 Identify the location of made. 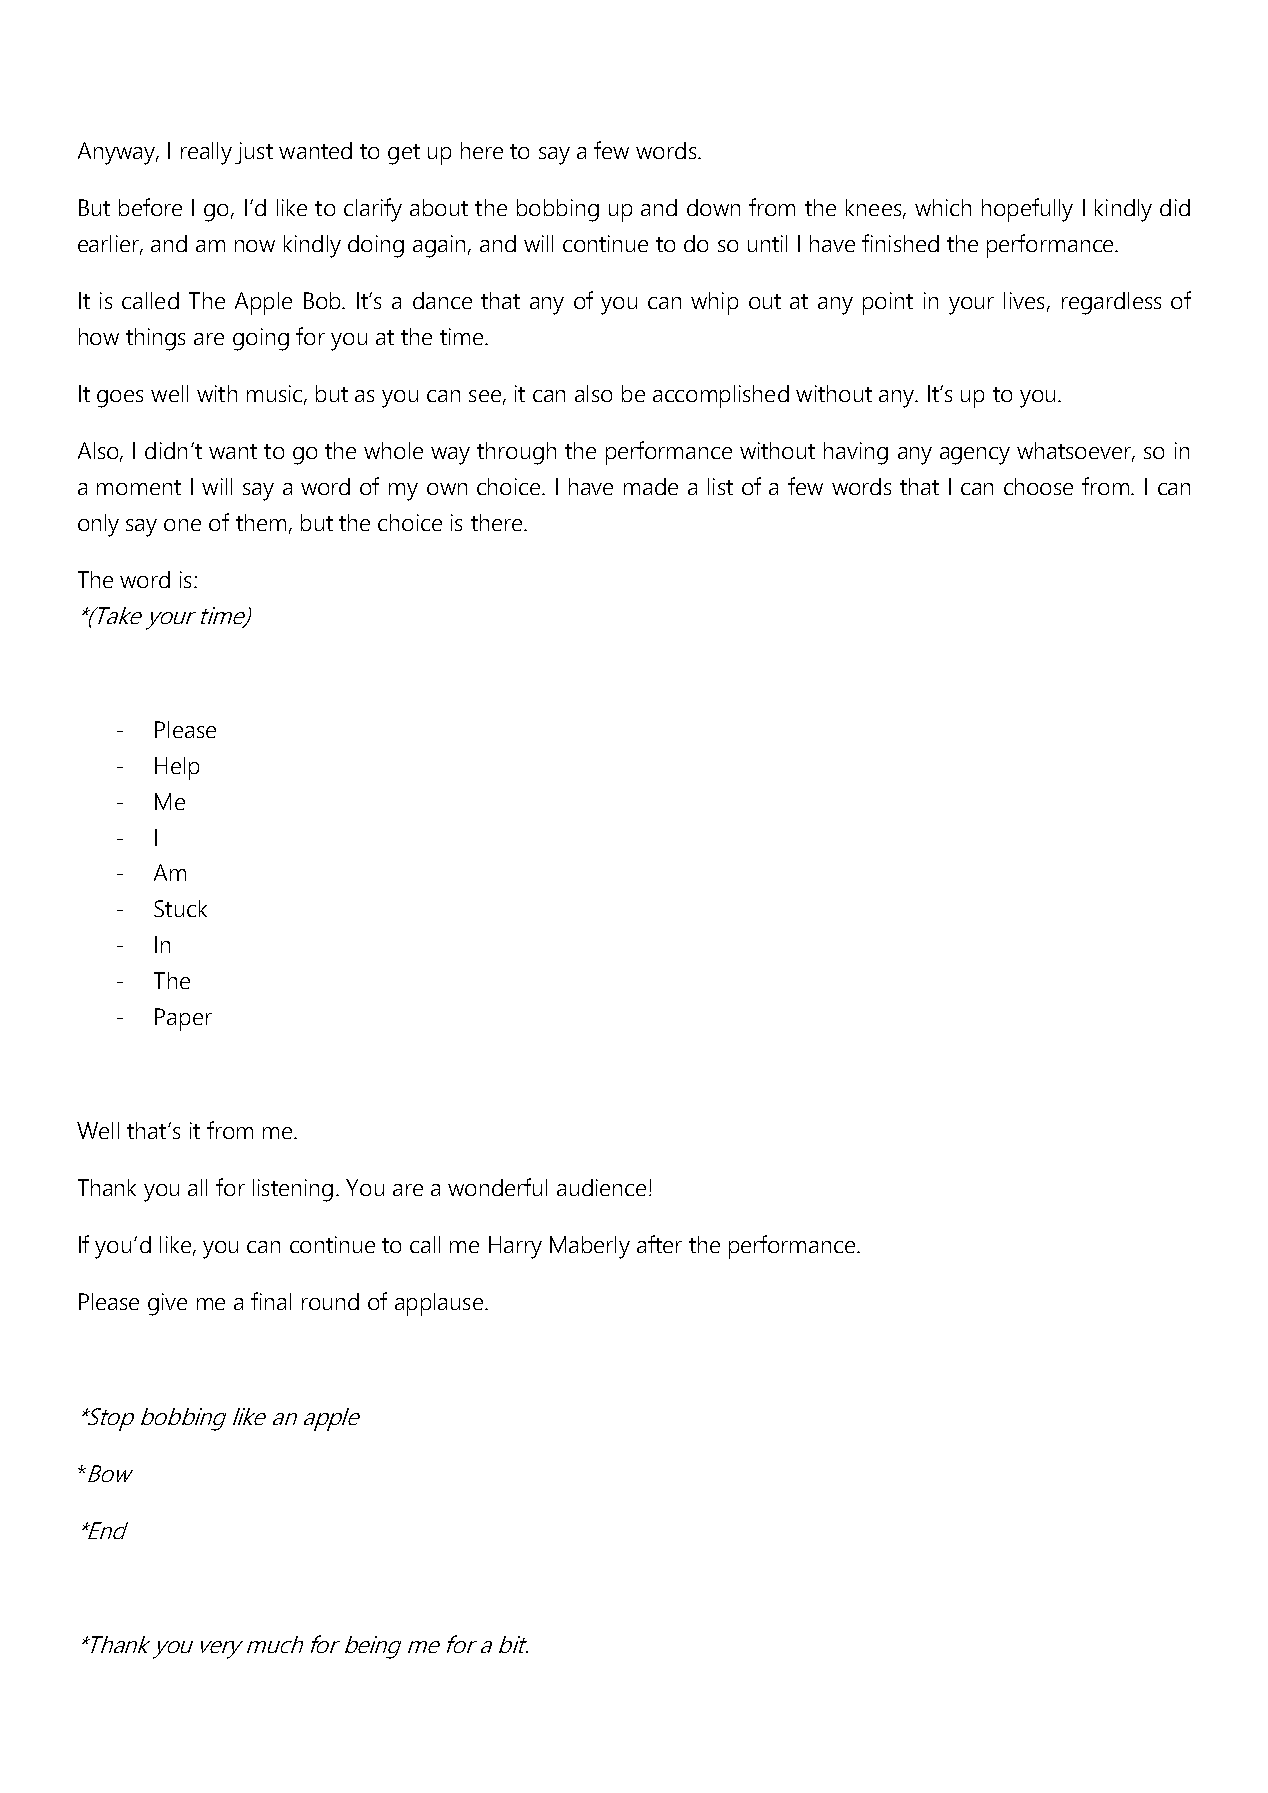
(651, 486).
